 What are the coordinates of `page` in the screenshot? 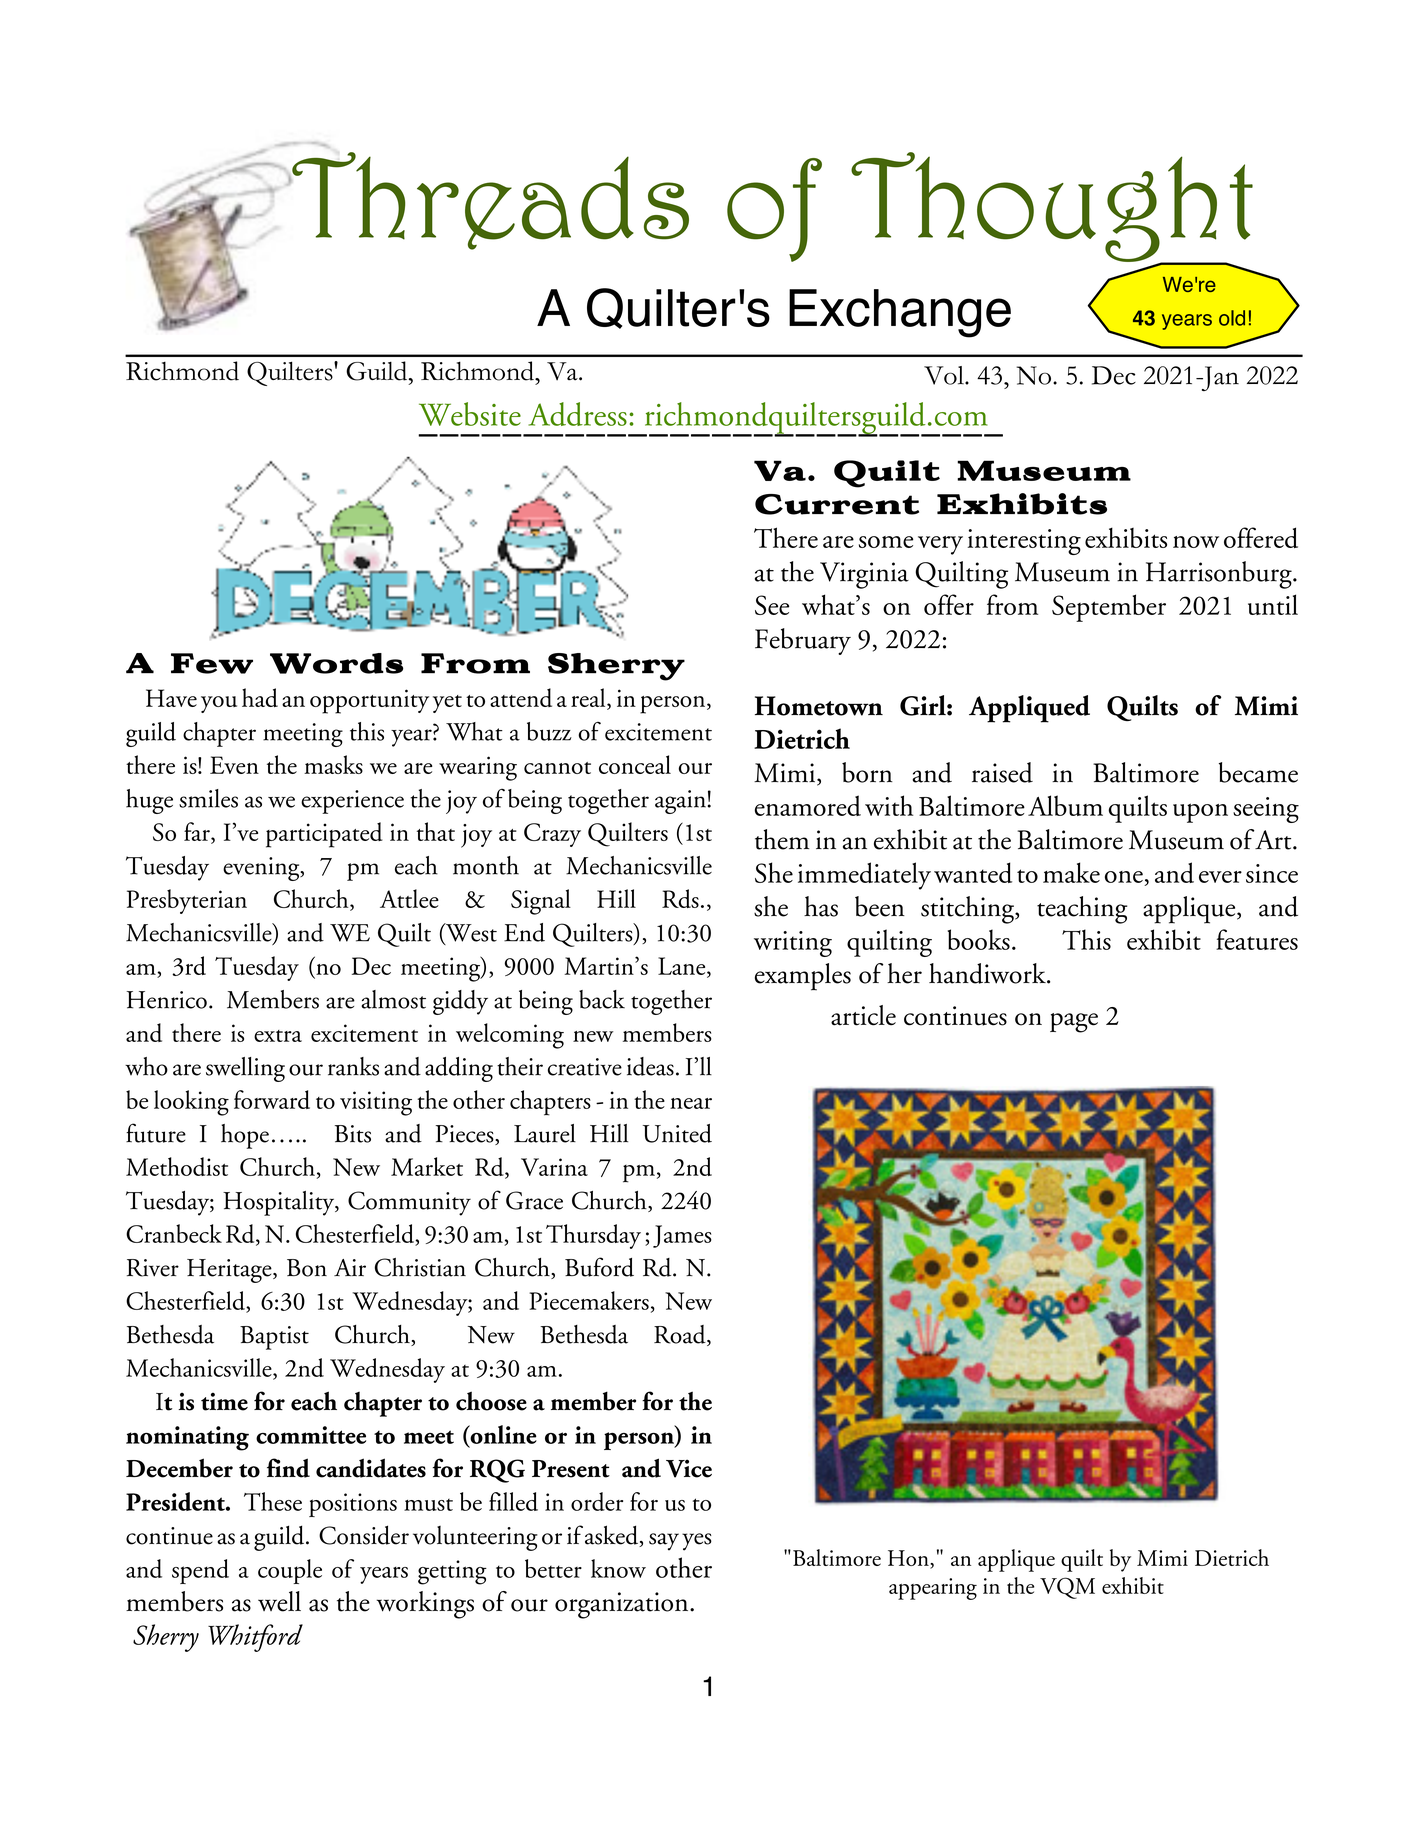 It's located at (1074, 1023).
